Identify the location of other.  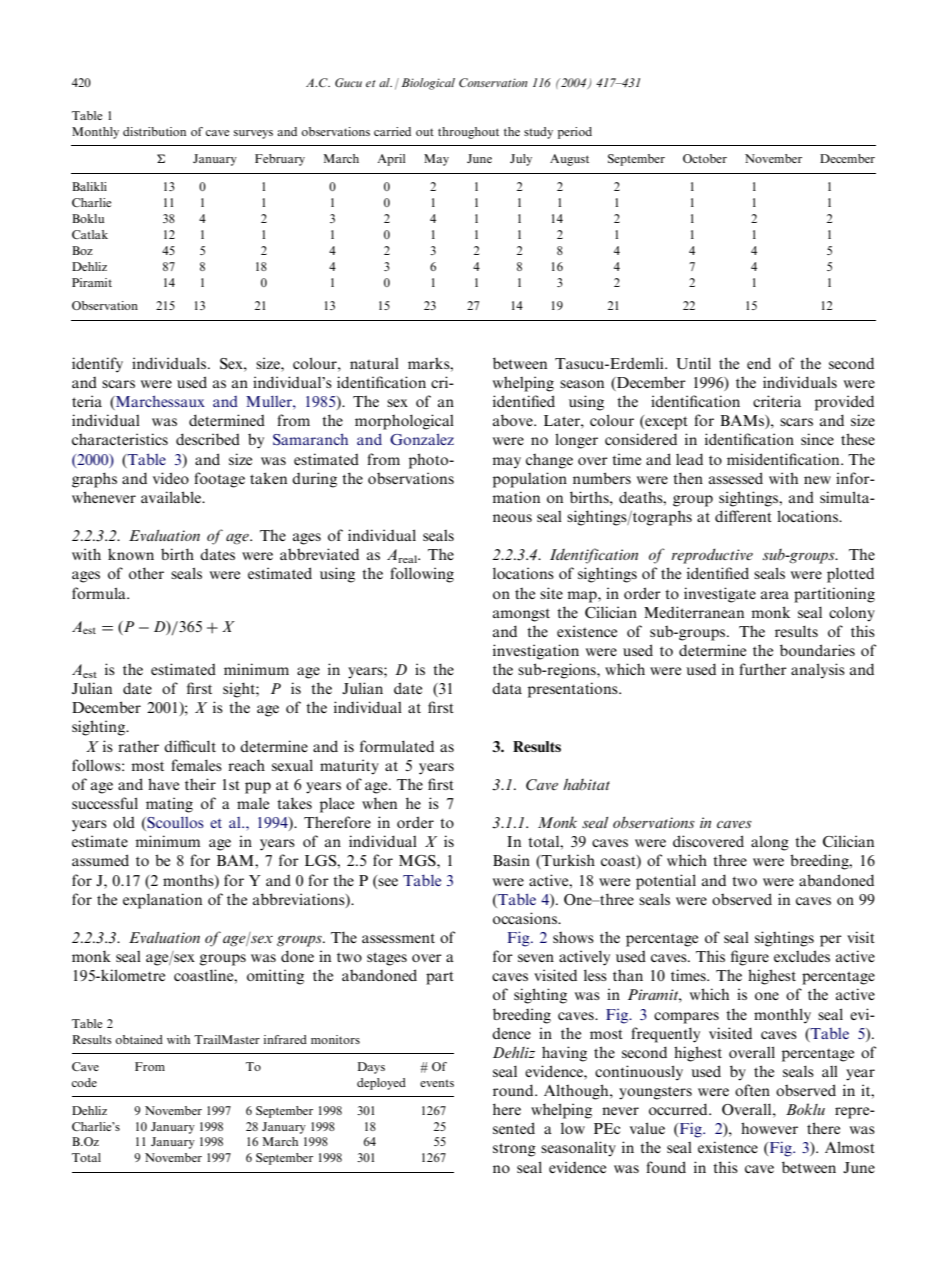
(146, 573).
